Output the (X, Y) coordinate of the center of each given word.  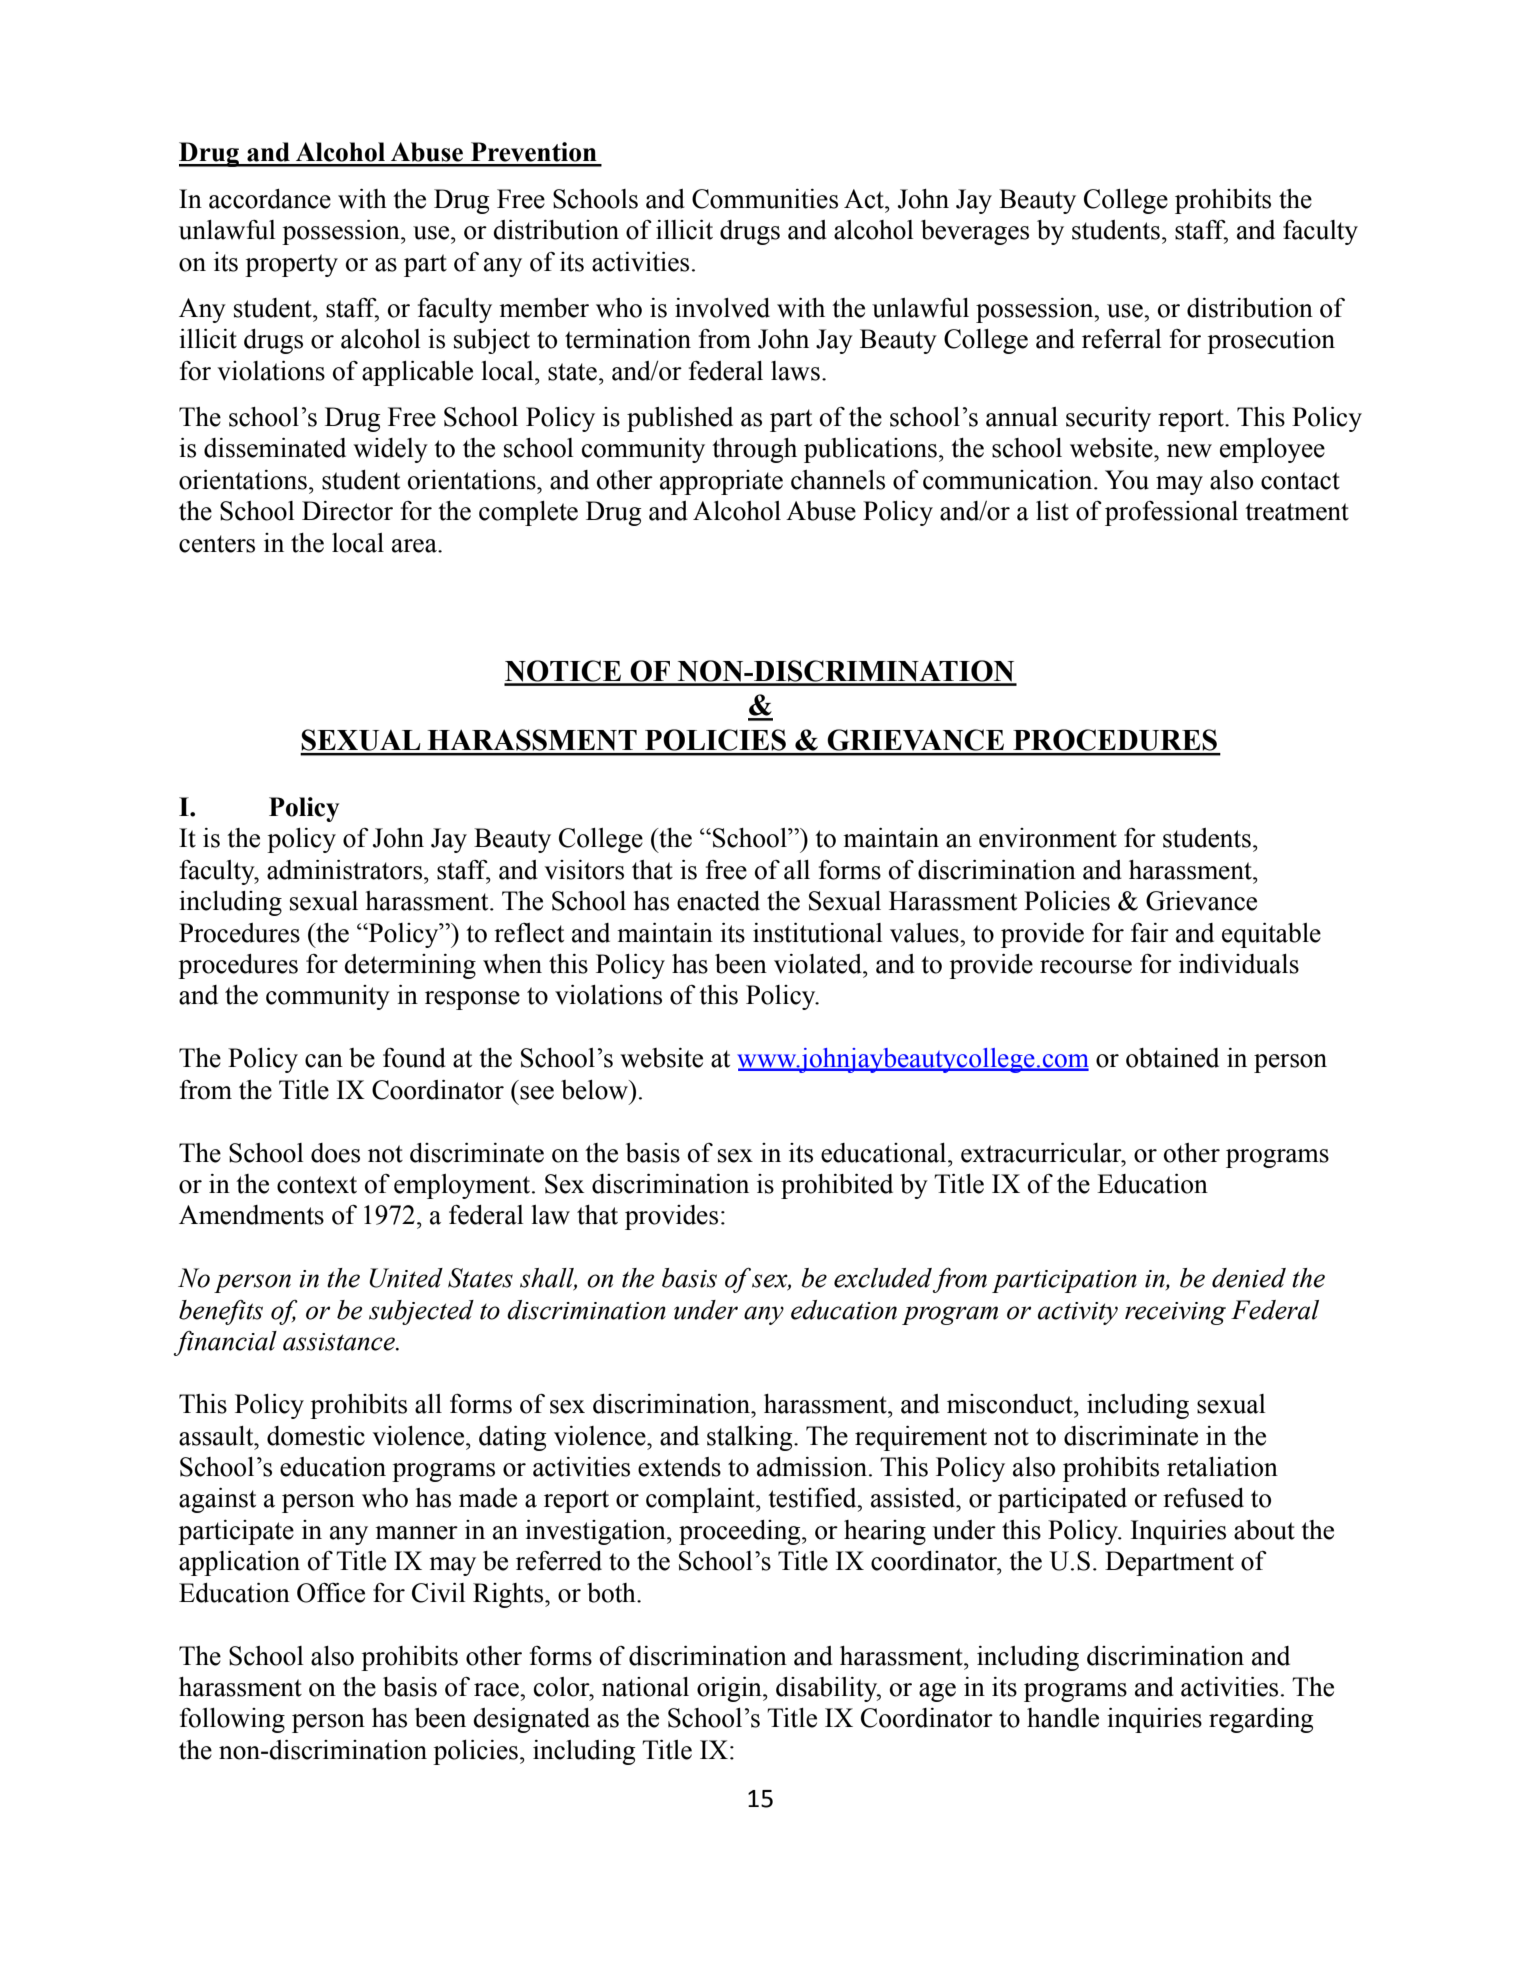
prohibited (837, 1186)
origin (730, 1689)
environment (1048, 838)
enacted (718, 901)
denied (1249, 1278)
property (291, 265)
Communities (765, 199)
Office (331, 1593)
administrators (344, 870)
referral (1121, 339)
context (317, 1185)
